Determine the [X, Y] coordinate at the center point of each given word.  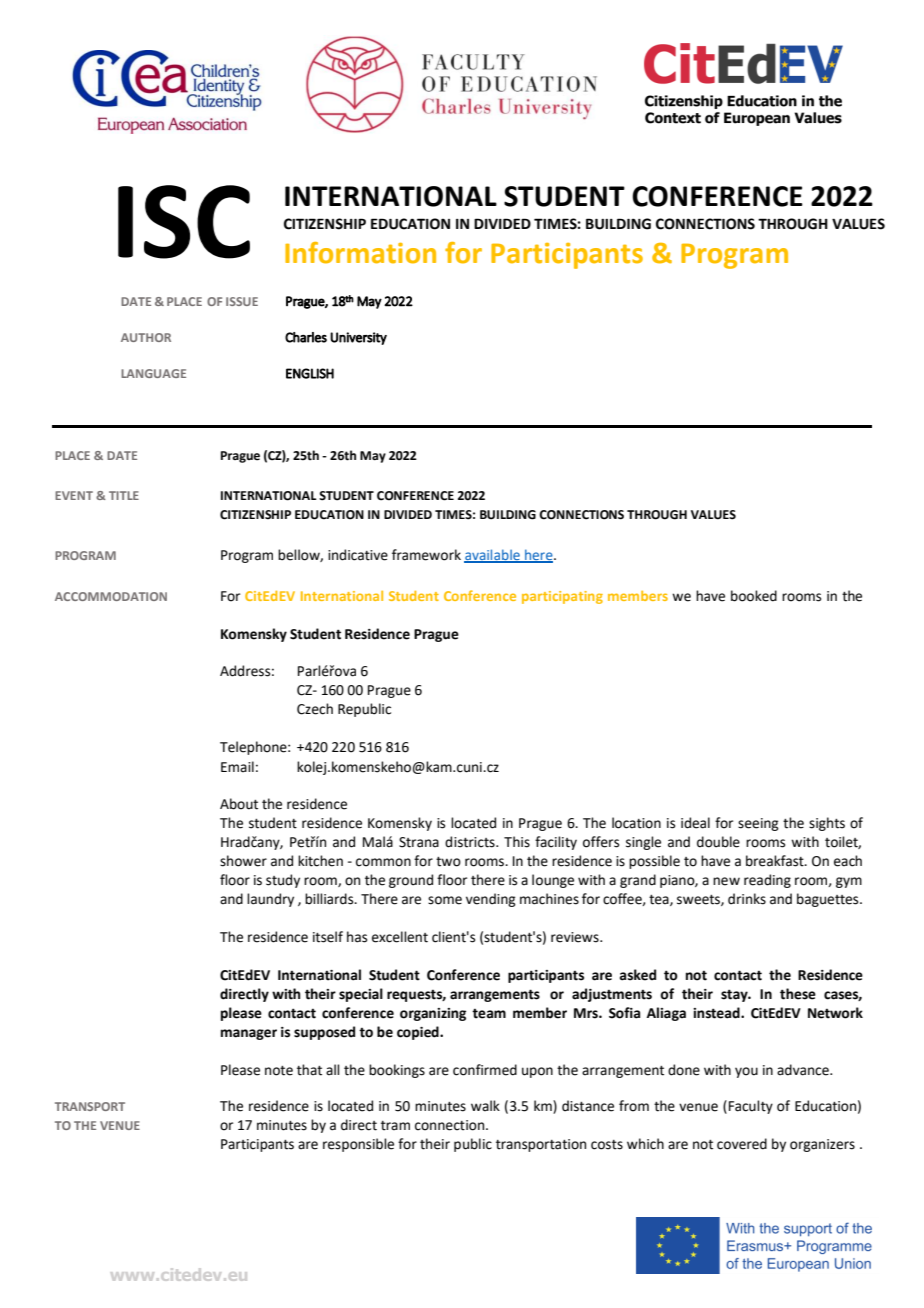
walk [485, 1105]
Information [360, 253]
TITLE [124, 495]
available [493, 555]
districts [471, 842]
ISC [184, 222]
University [358, 338]
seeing [758, 824]
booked [754, 596]
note [279, 1071]
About [239, 804]
